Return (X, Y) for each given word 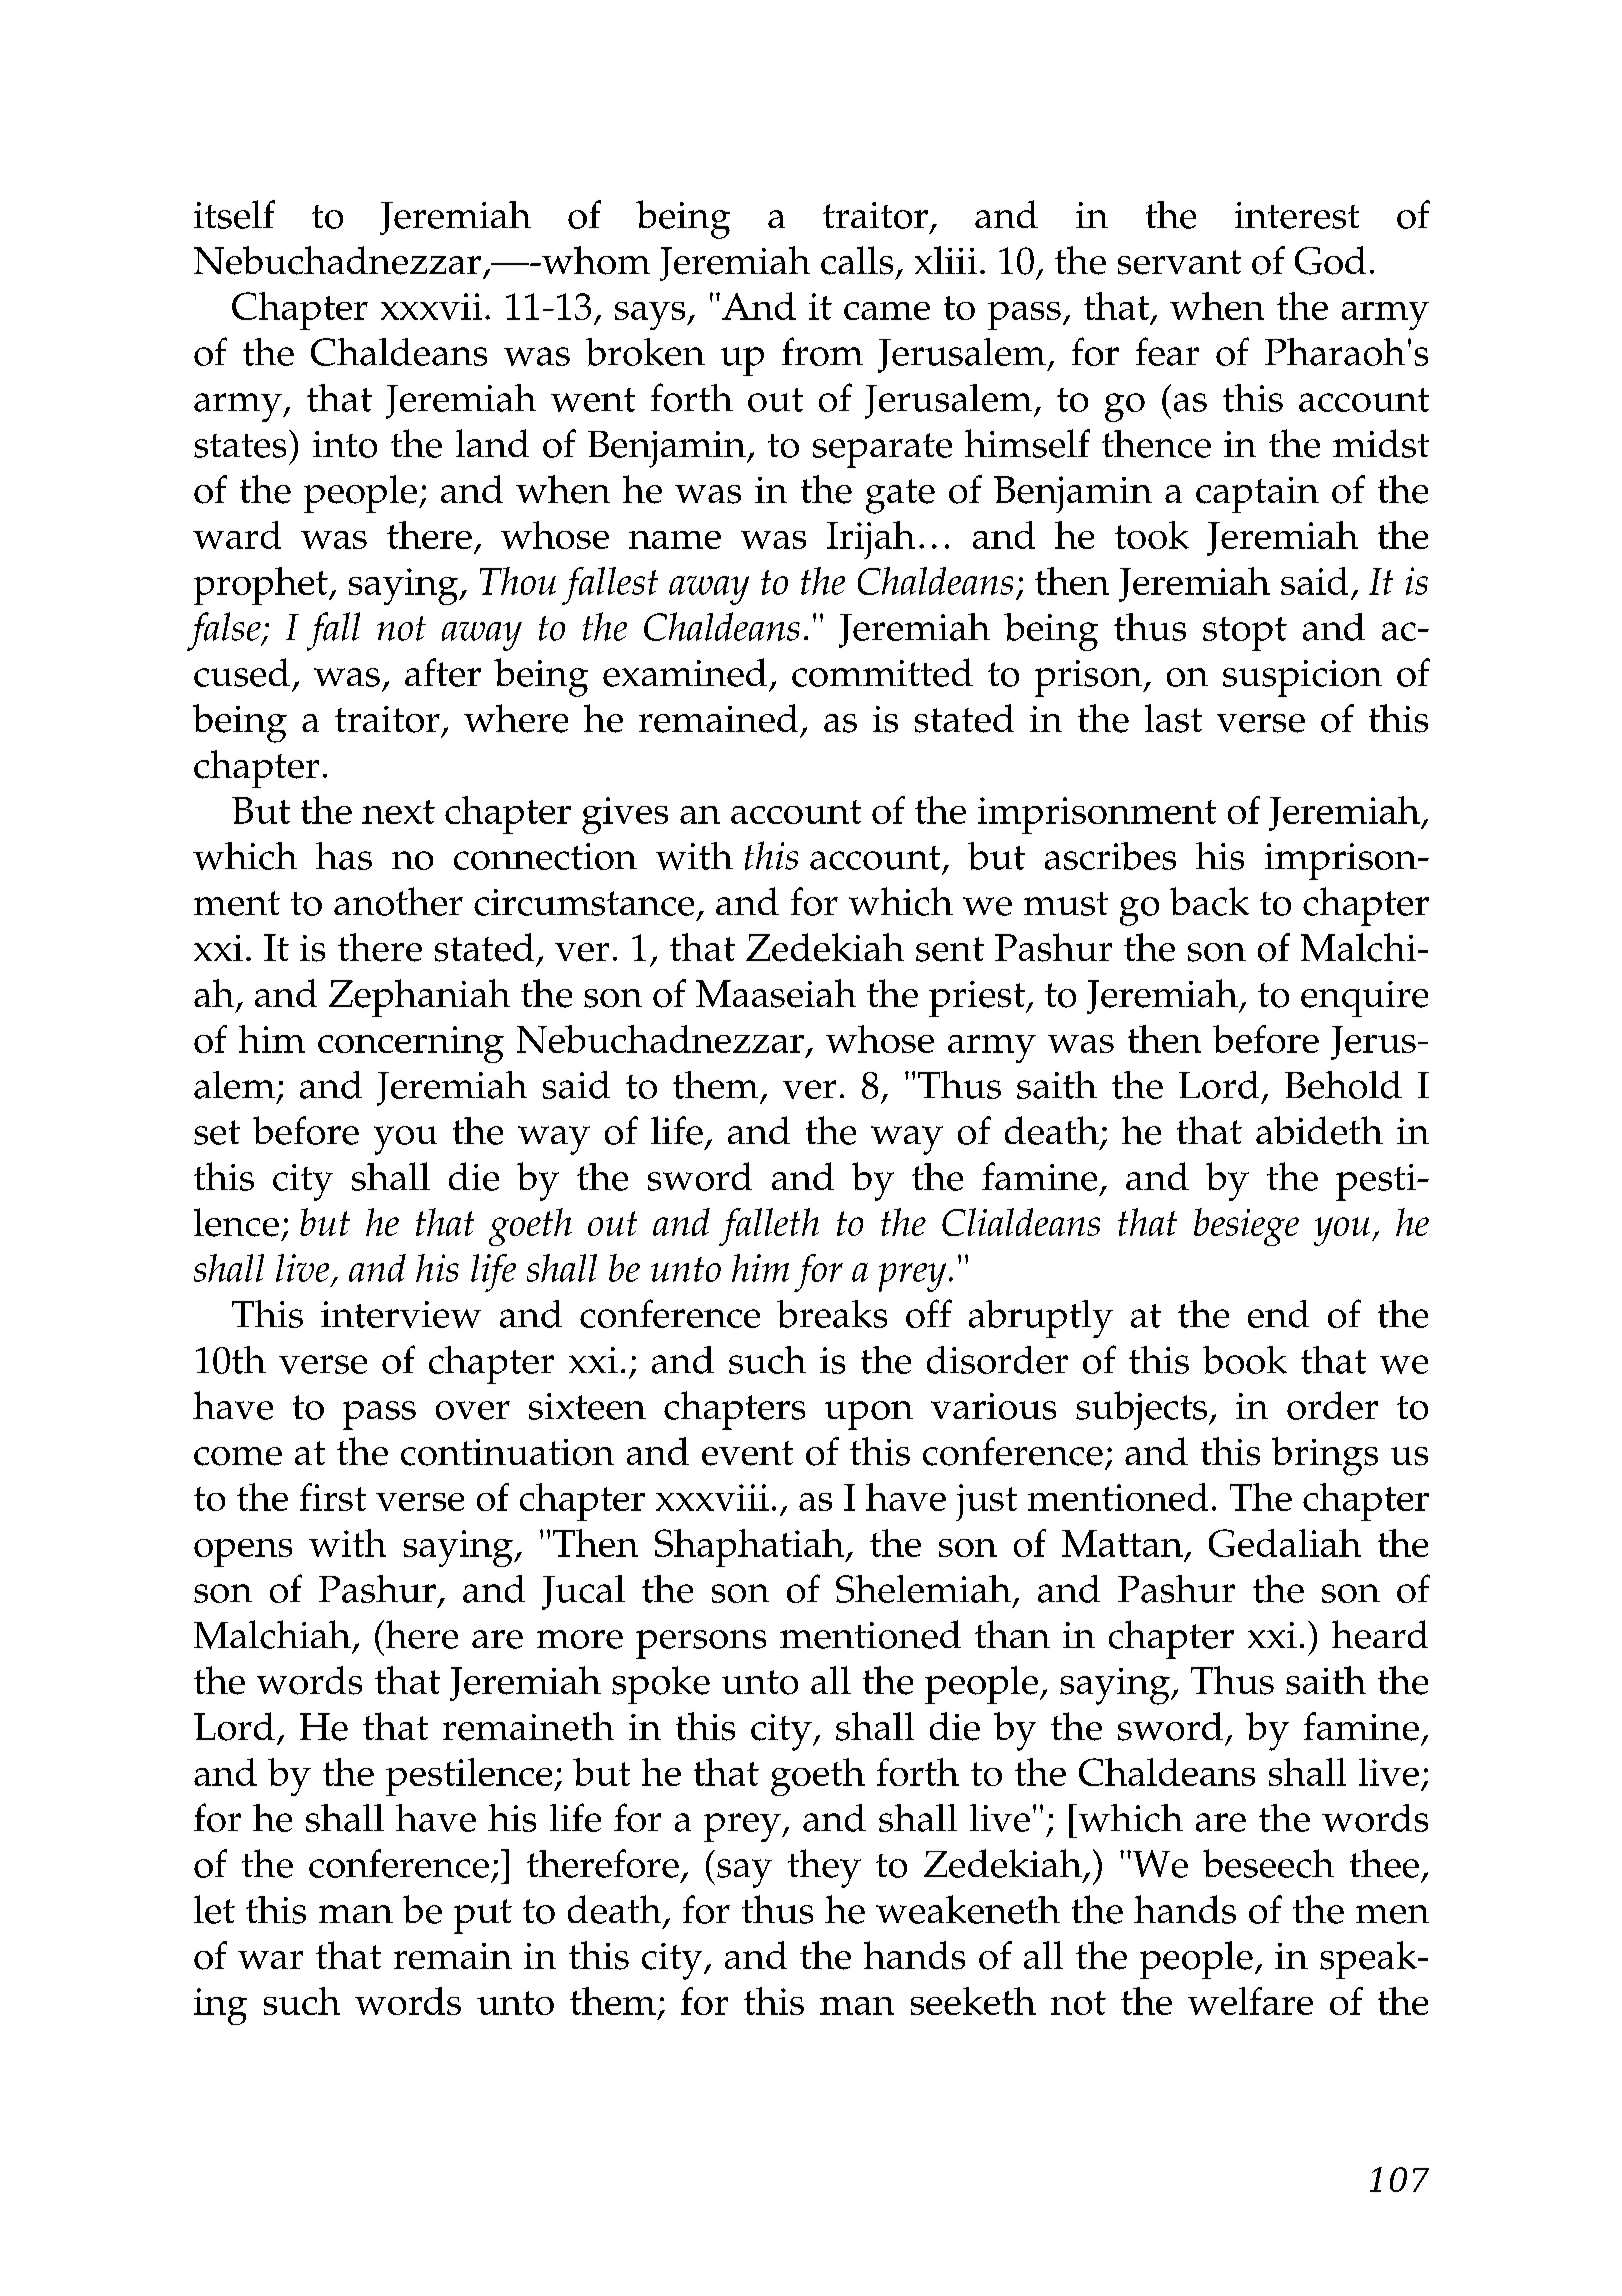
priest (978, 999)
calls (857, 260)
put (483, 1916)
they (824, 1868)
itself (234, 214)
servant (1179, 262)
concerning (411, 1044)
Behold (1343, 1085)
